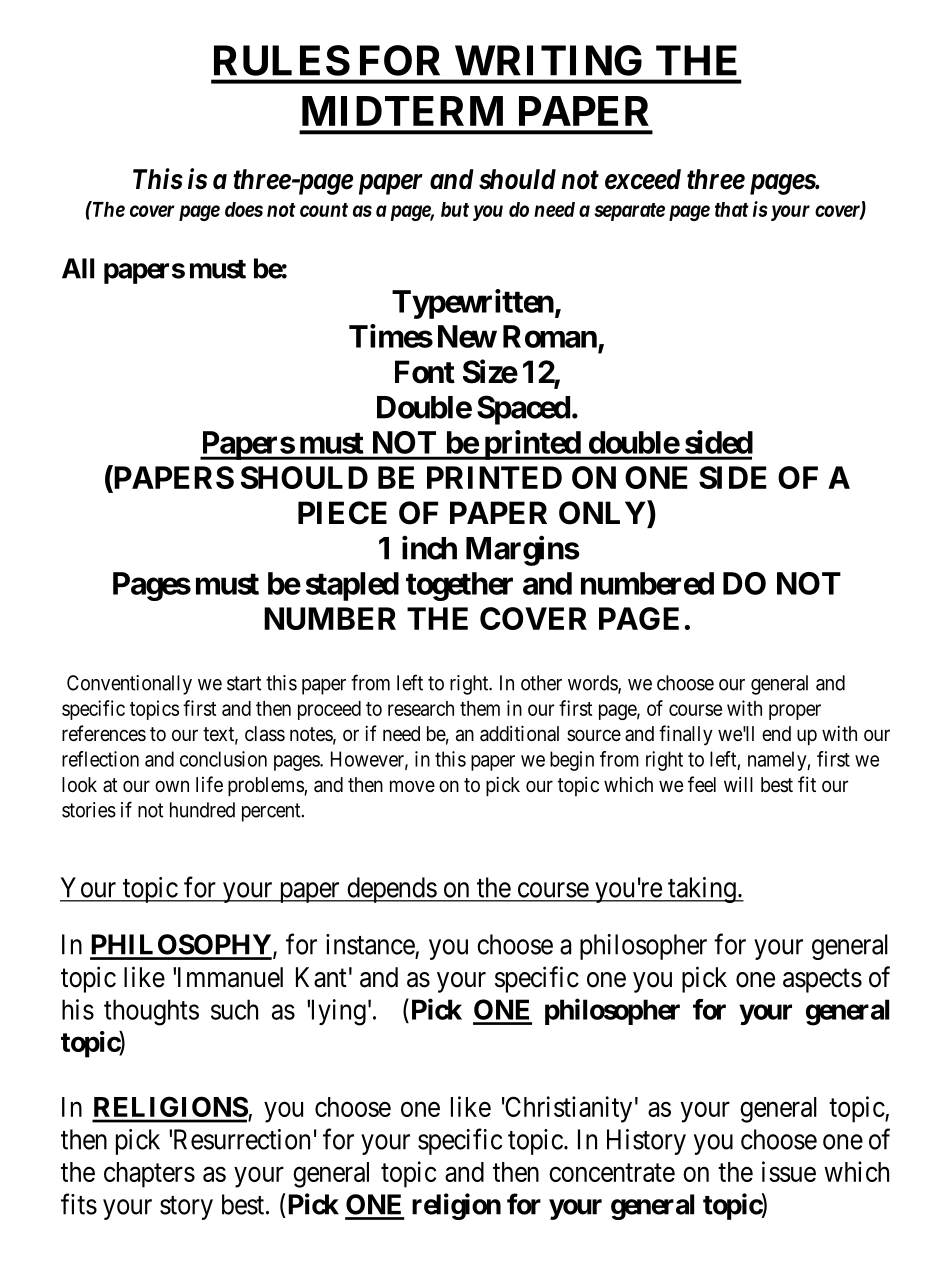  What do you see at coordinates (172, 786) in the screenshot?
I see `own` at bounding box center [172, 786].
